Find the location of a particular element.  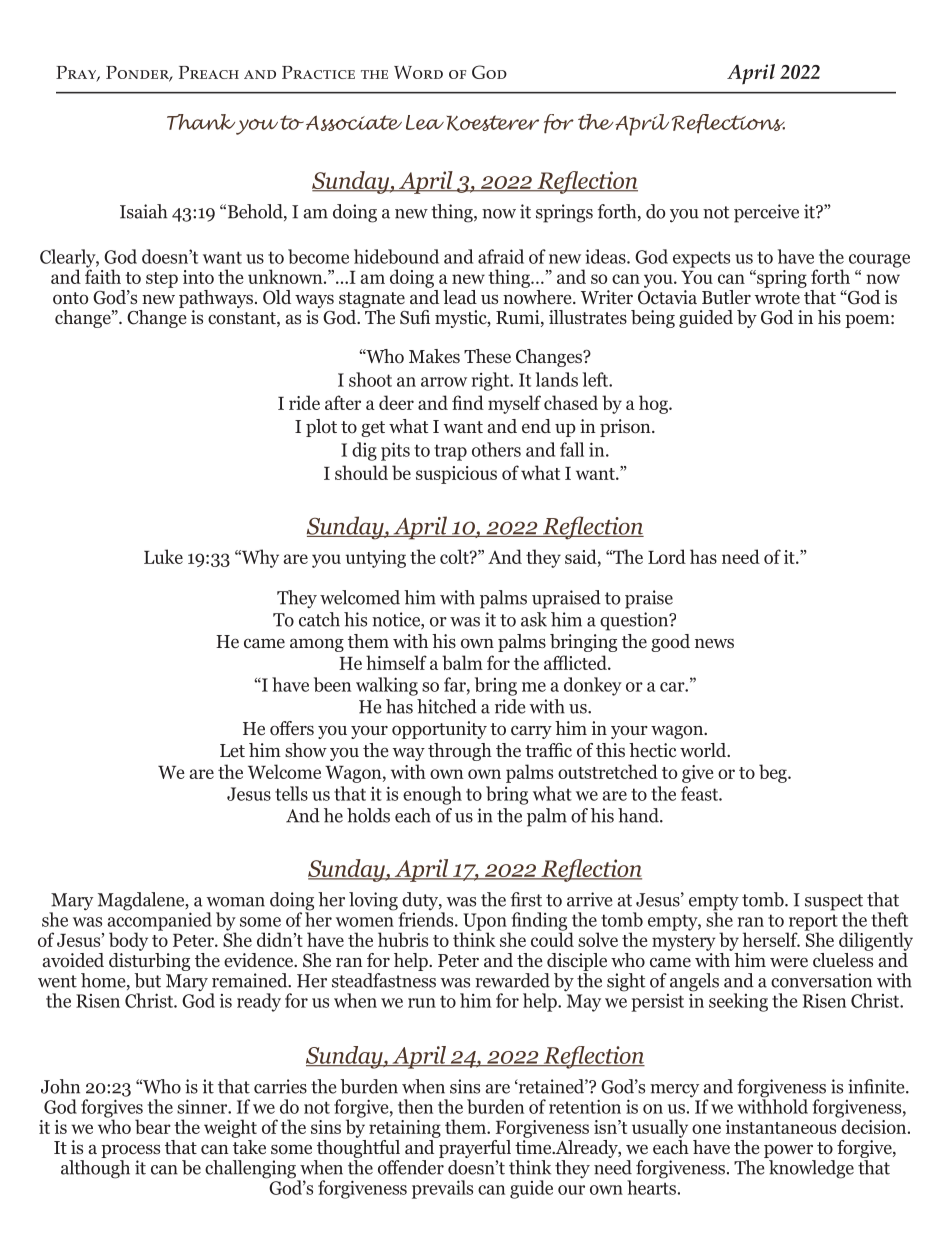

These is located at coordinates (487, 356).
